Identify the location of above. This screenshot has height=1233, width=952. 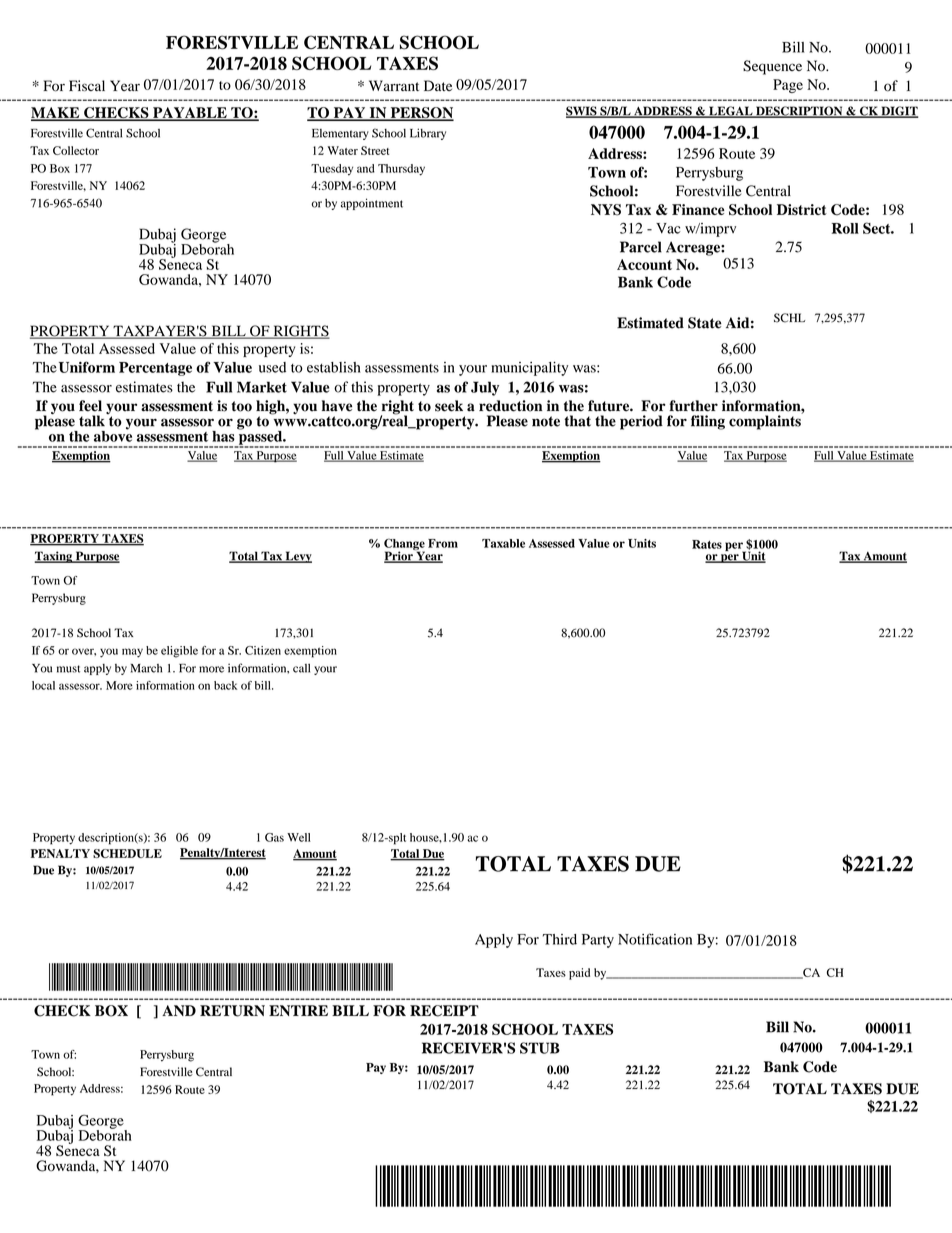
(113, 435).
